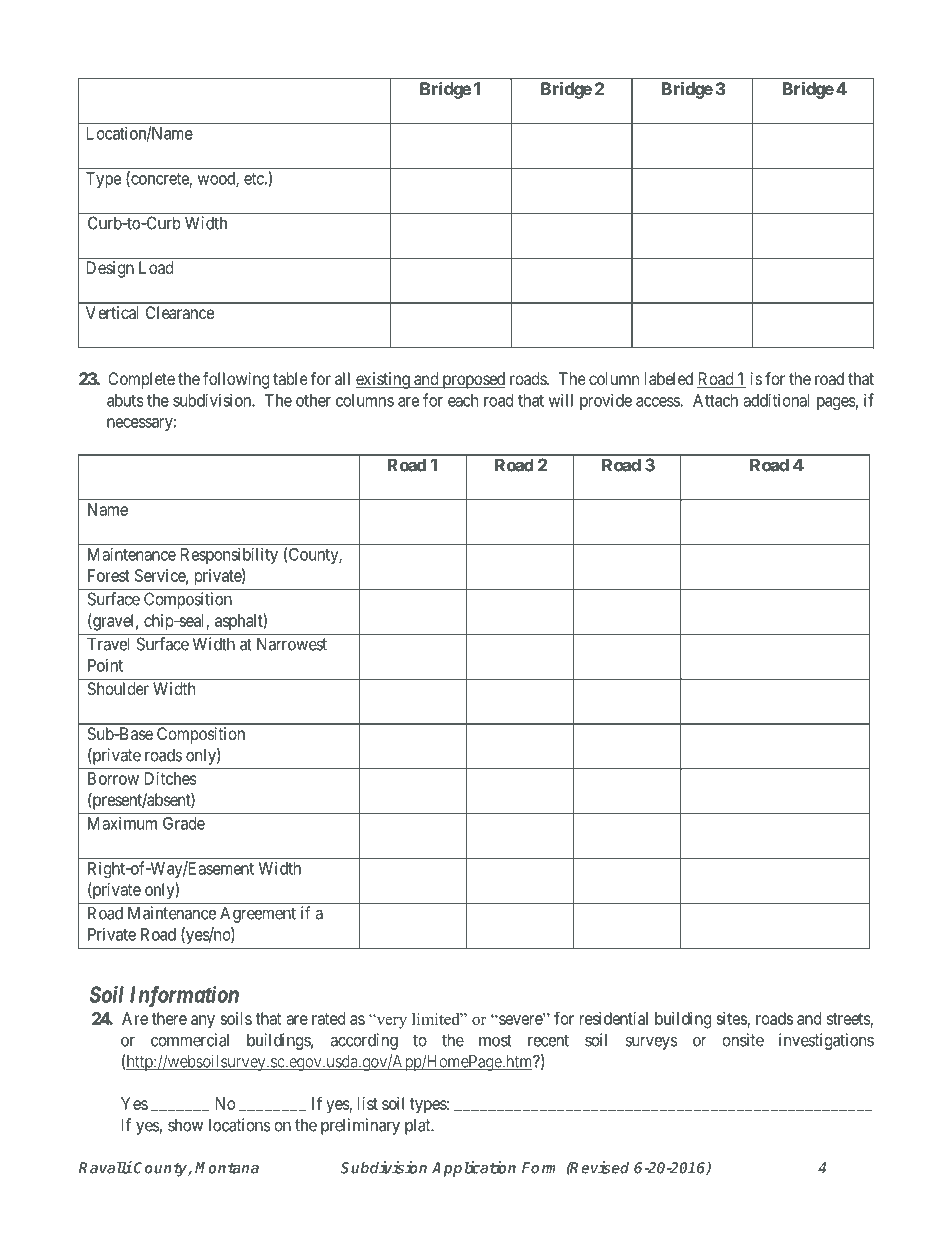  Describe the element at coordinates (472, 380) in the screenshot. I see `proposed` at that location.
